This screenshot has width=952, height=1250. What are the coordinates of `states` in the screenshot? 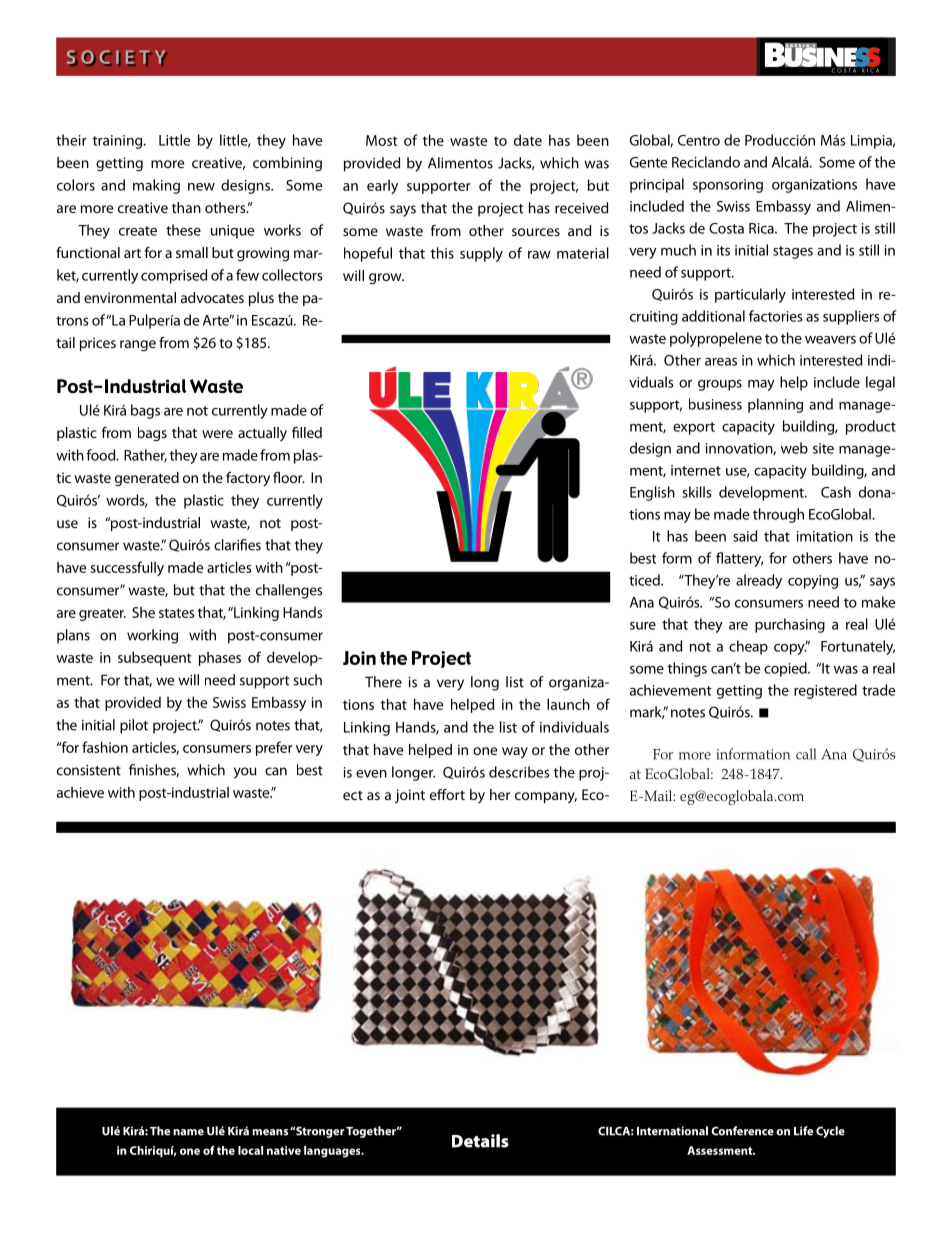 It's located at (176, 613).
